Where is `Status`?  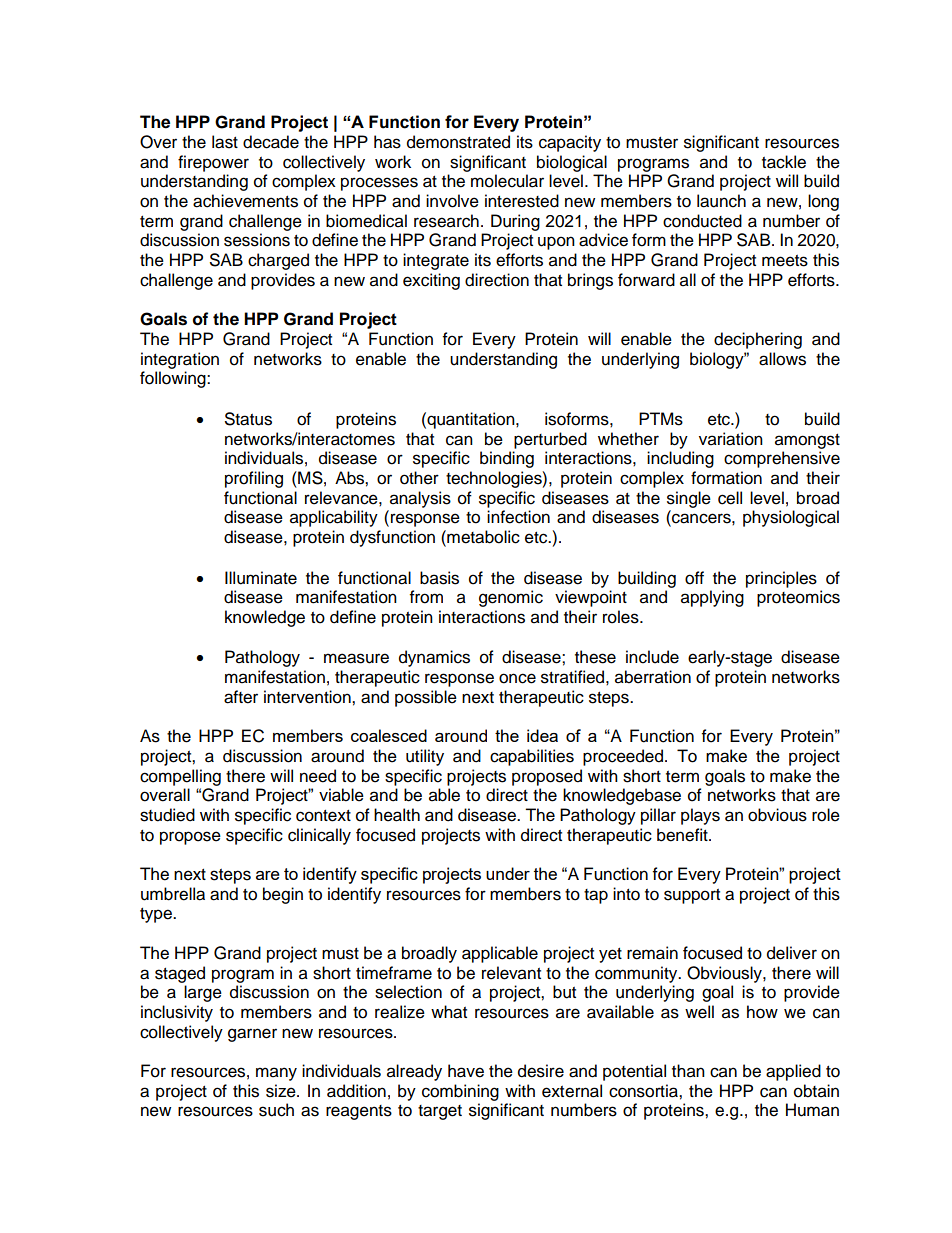
Status is located at coordinates (248, 419).
